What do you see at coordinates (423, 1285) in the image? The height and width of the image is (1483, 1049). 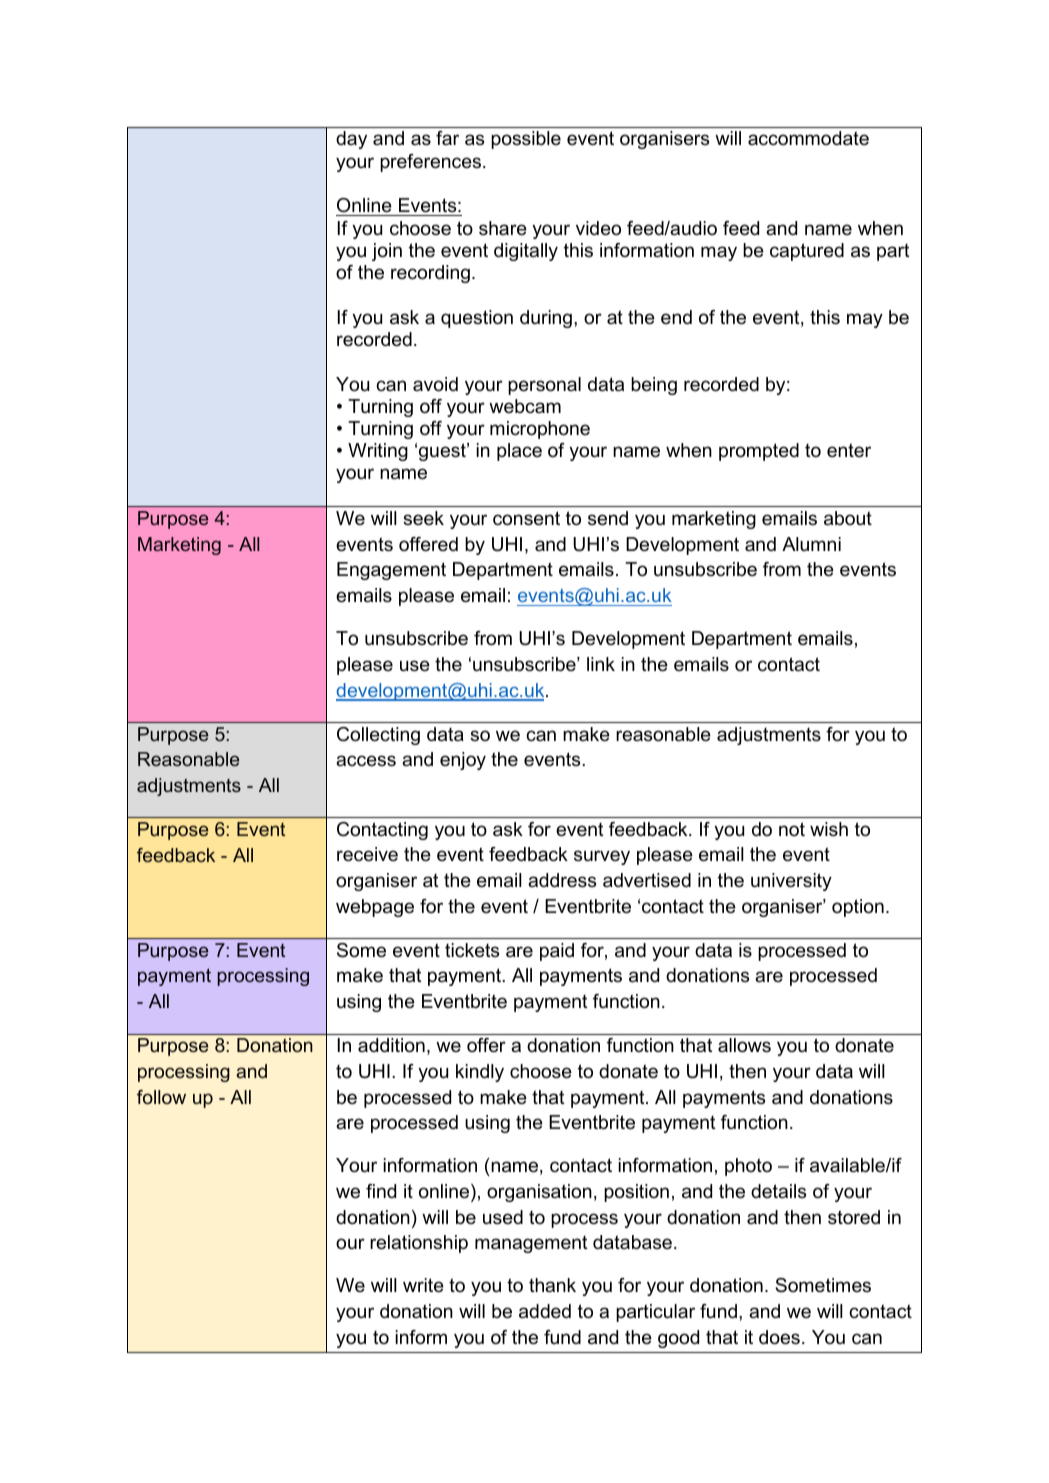 I see `write` at bounding box center [423, 1285].
